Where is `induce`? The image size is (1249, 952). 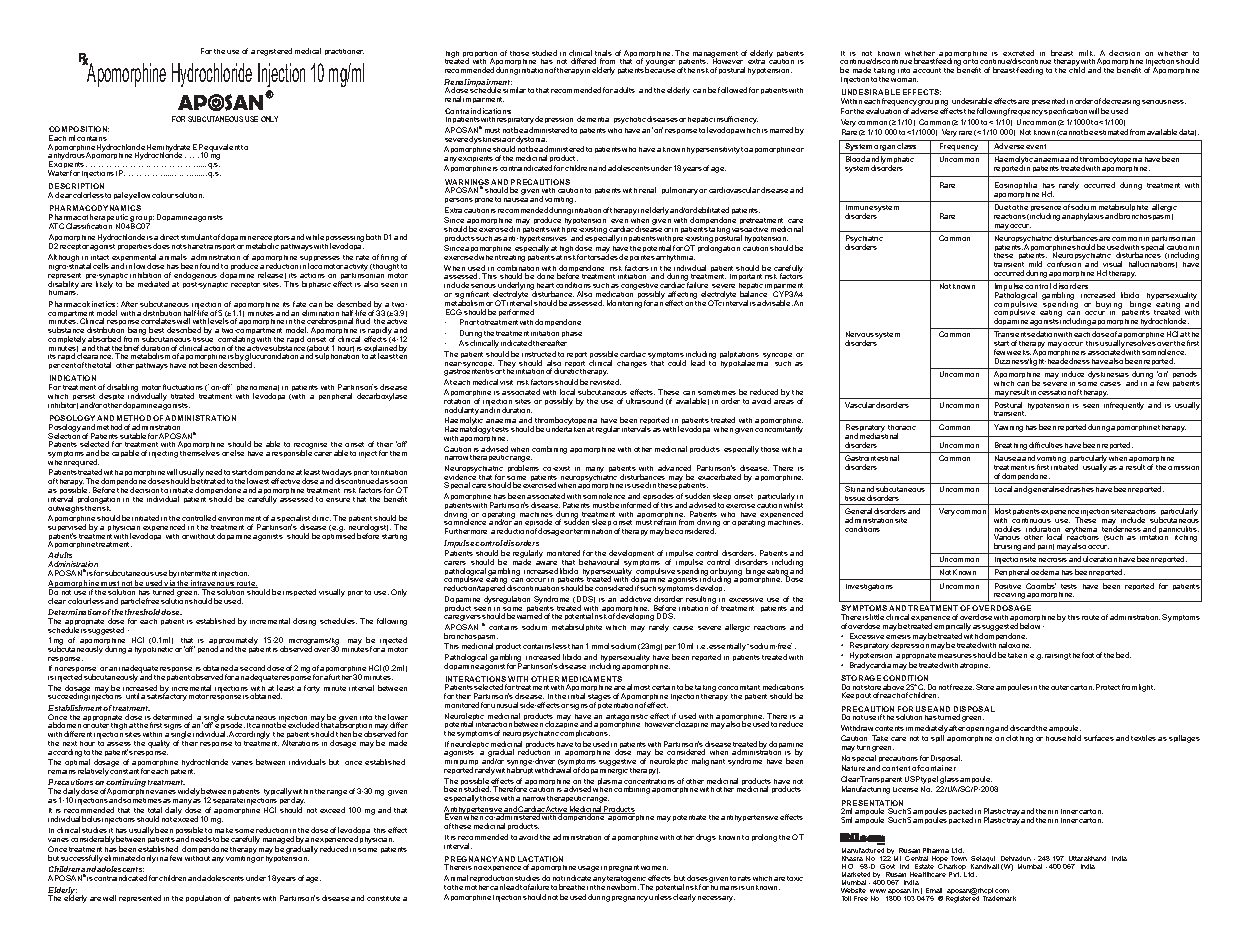
induce is located at coordinates (1073, 374).
